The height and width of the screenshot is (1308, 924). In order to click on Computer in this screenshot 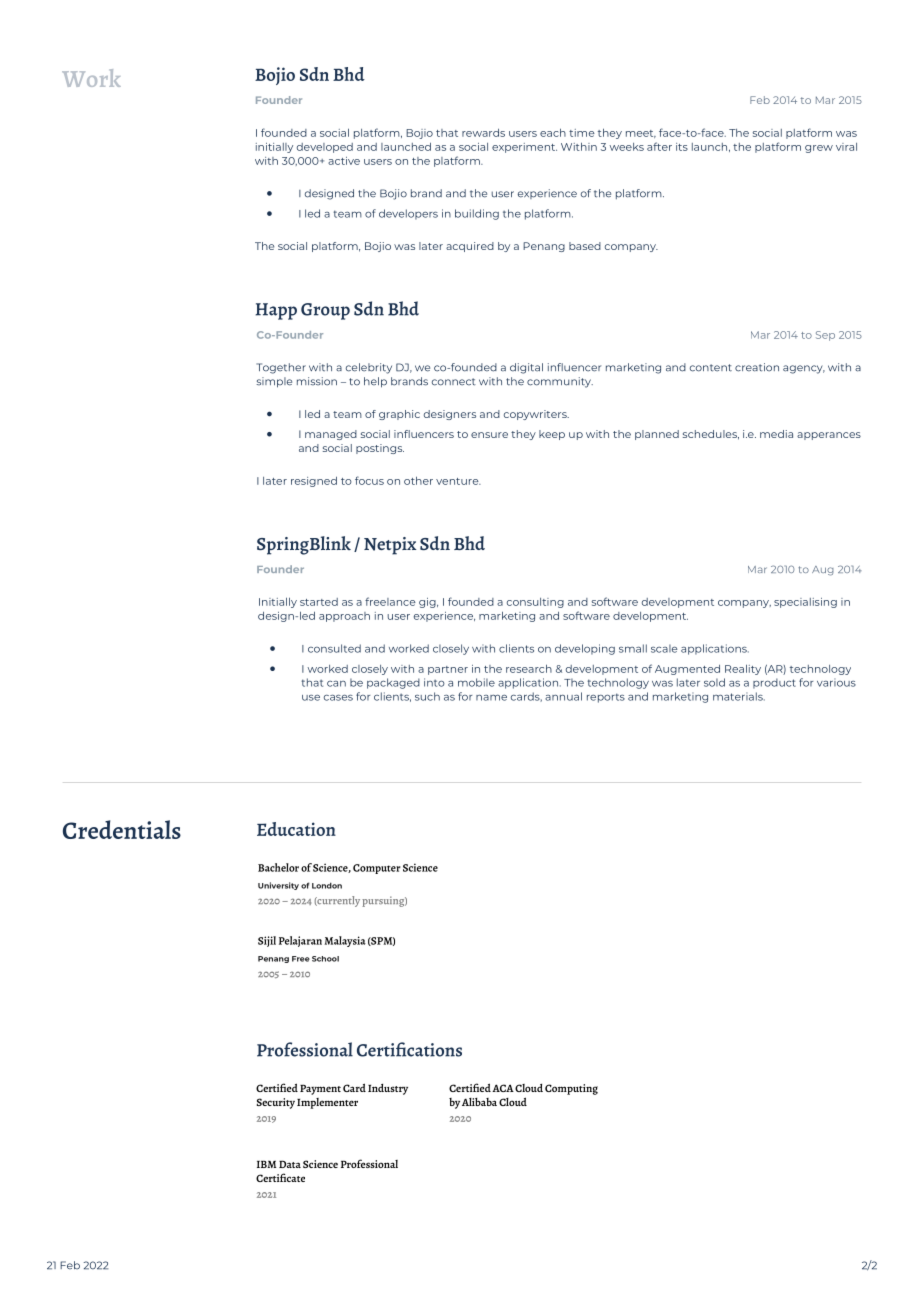, I will do `click(377, 869)`.
